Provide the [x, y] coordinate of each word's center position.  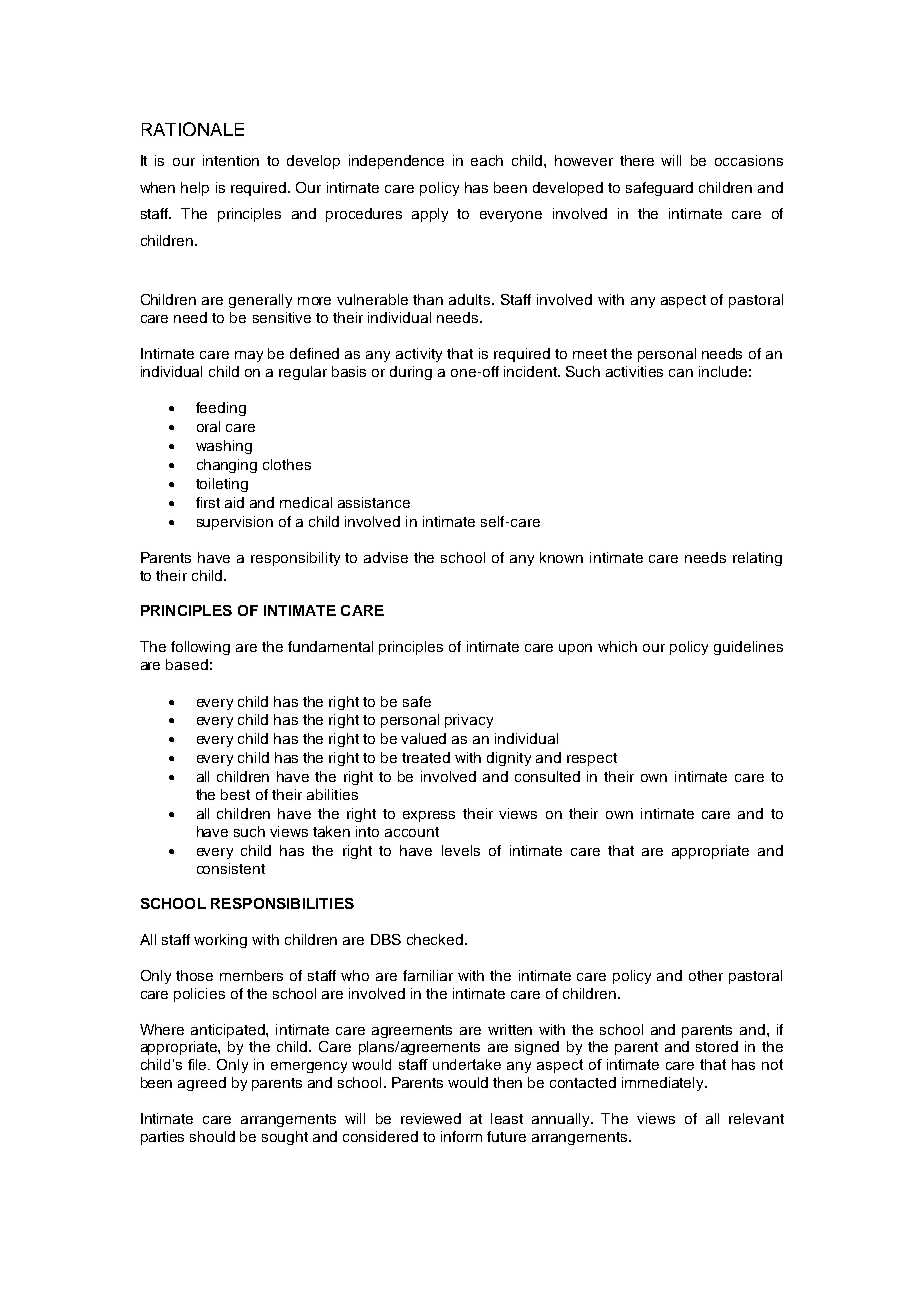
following [200, 648]
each [487, 160]
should [212, 1136]
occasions [749, 160]
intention [231, 160]
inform [461, 1136]
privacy [469, 721]
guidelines [748, 648]
